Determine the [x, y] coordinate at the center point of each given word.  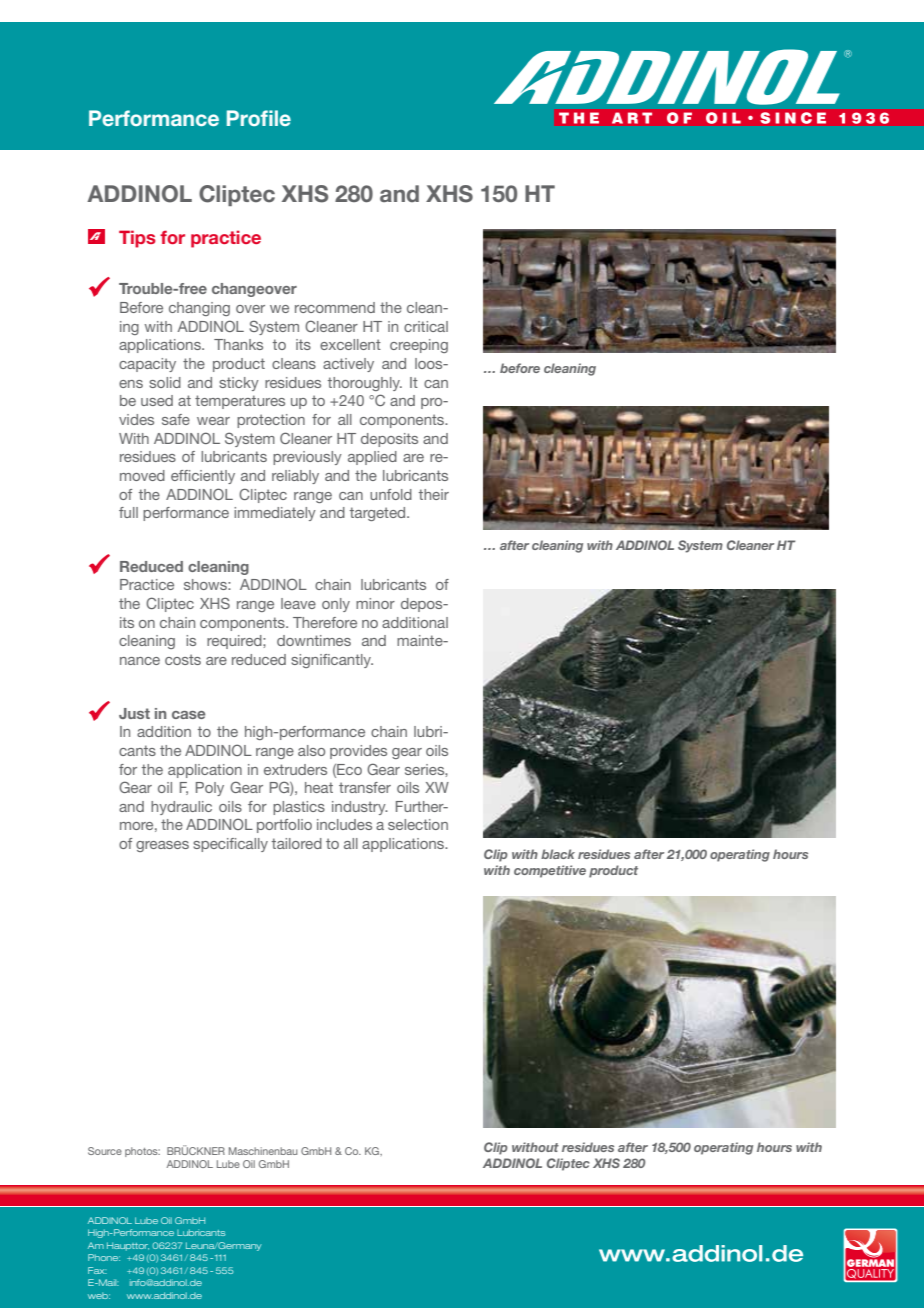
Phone [104, 1257]
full [128, 512]
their [434, 494]
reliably [295, 477]
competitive [550, 871]
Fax [97, 1270]
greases [162, 846]
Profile [259, 118]
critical [426, 326]
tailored [297, 843]
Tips [137, 239]
